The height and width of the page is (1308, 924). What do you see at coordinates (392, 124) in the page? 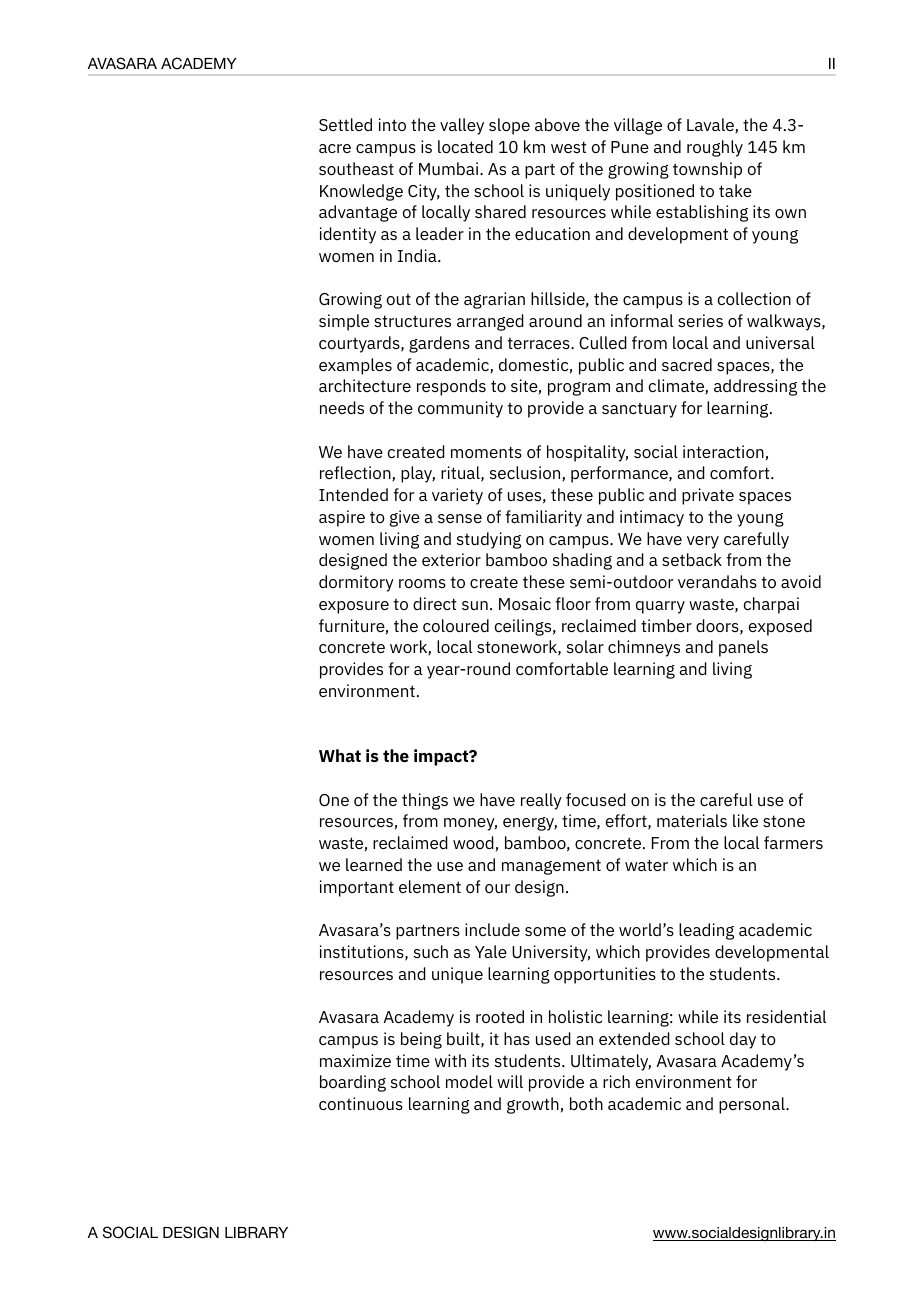
I see `into` at bounding box center [392, 124].
